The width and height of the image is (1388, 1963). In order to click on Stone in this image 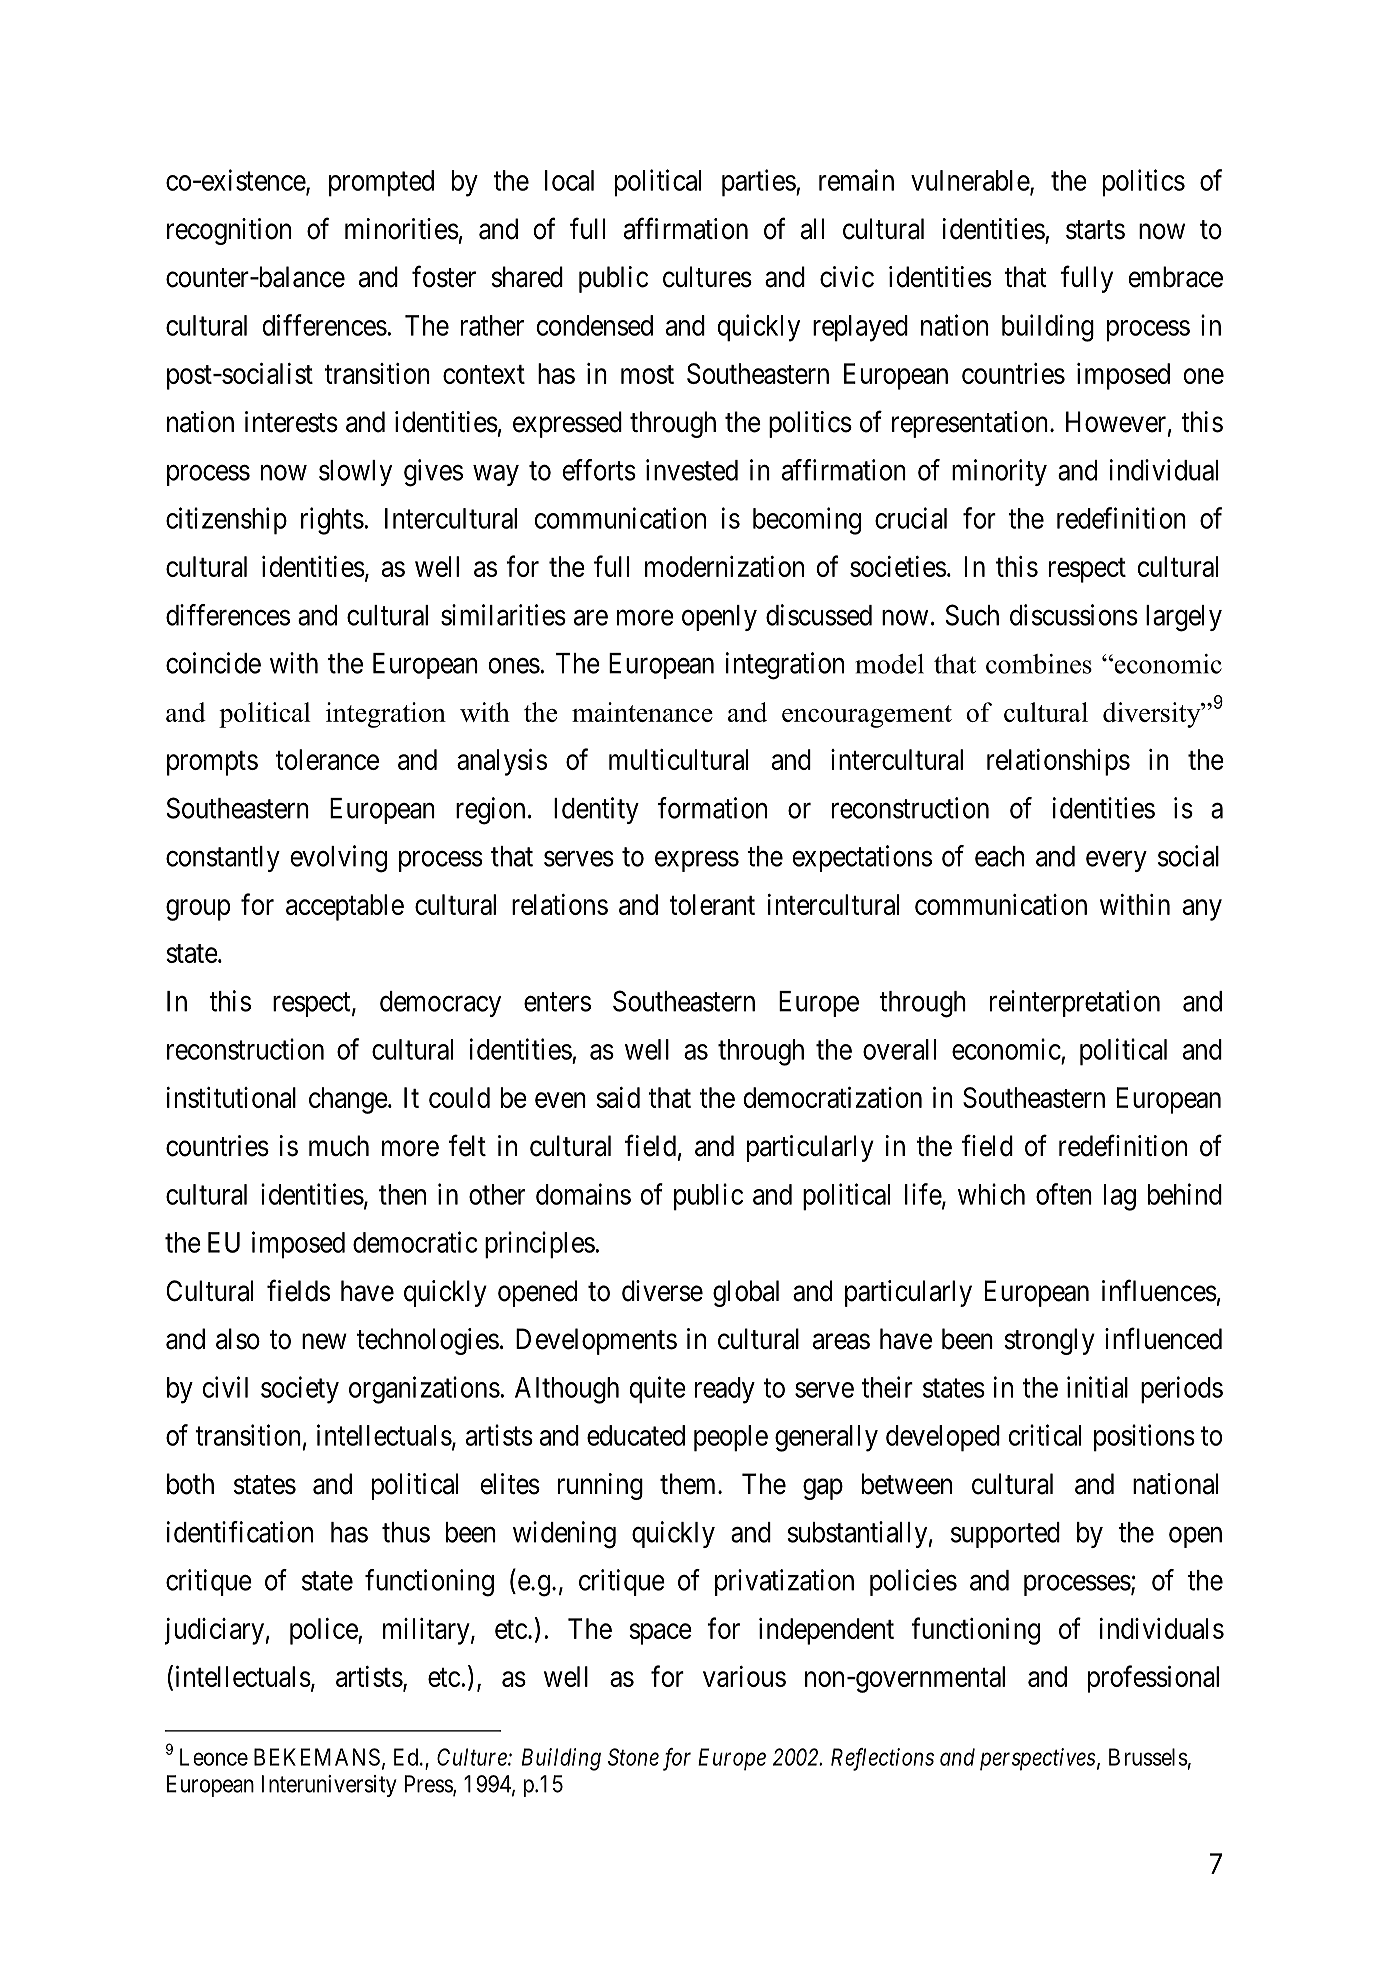, I will do `click(633, 1757)`.
